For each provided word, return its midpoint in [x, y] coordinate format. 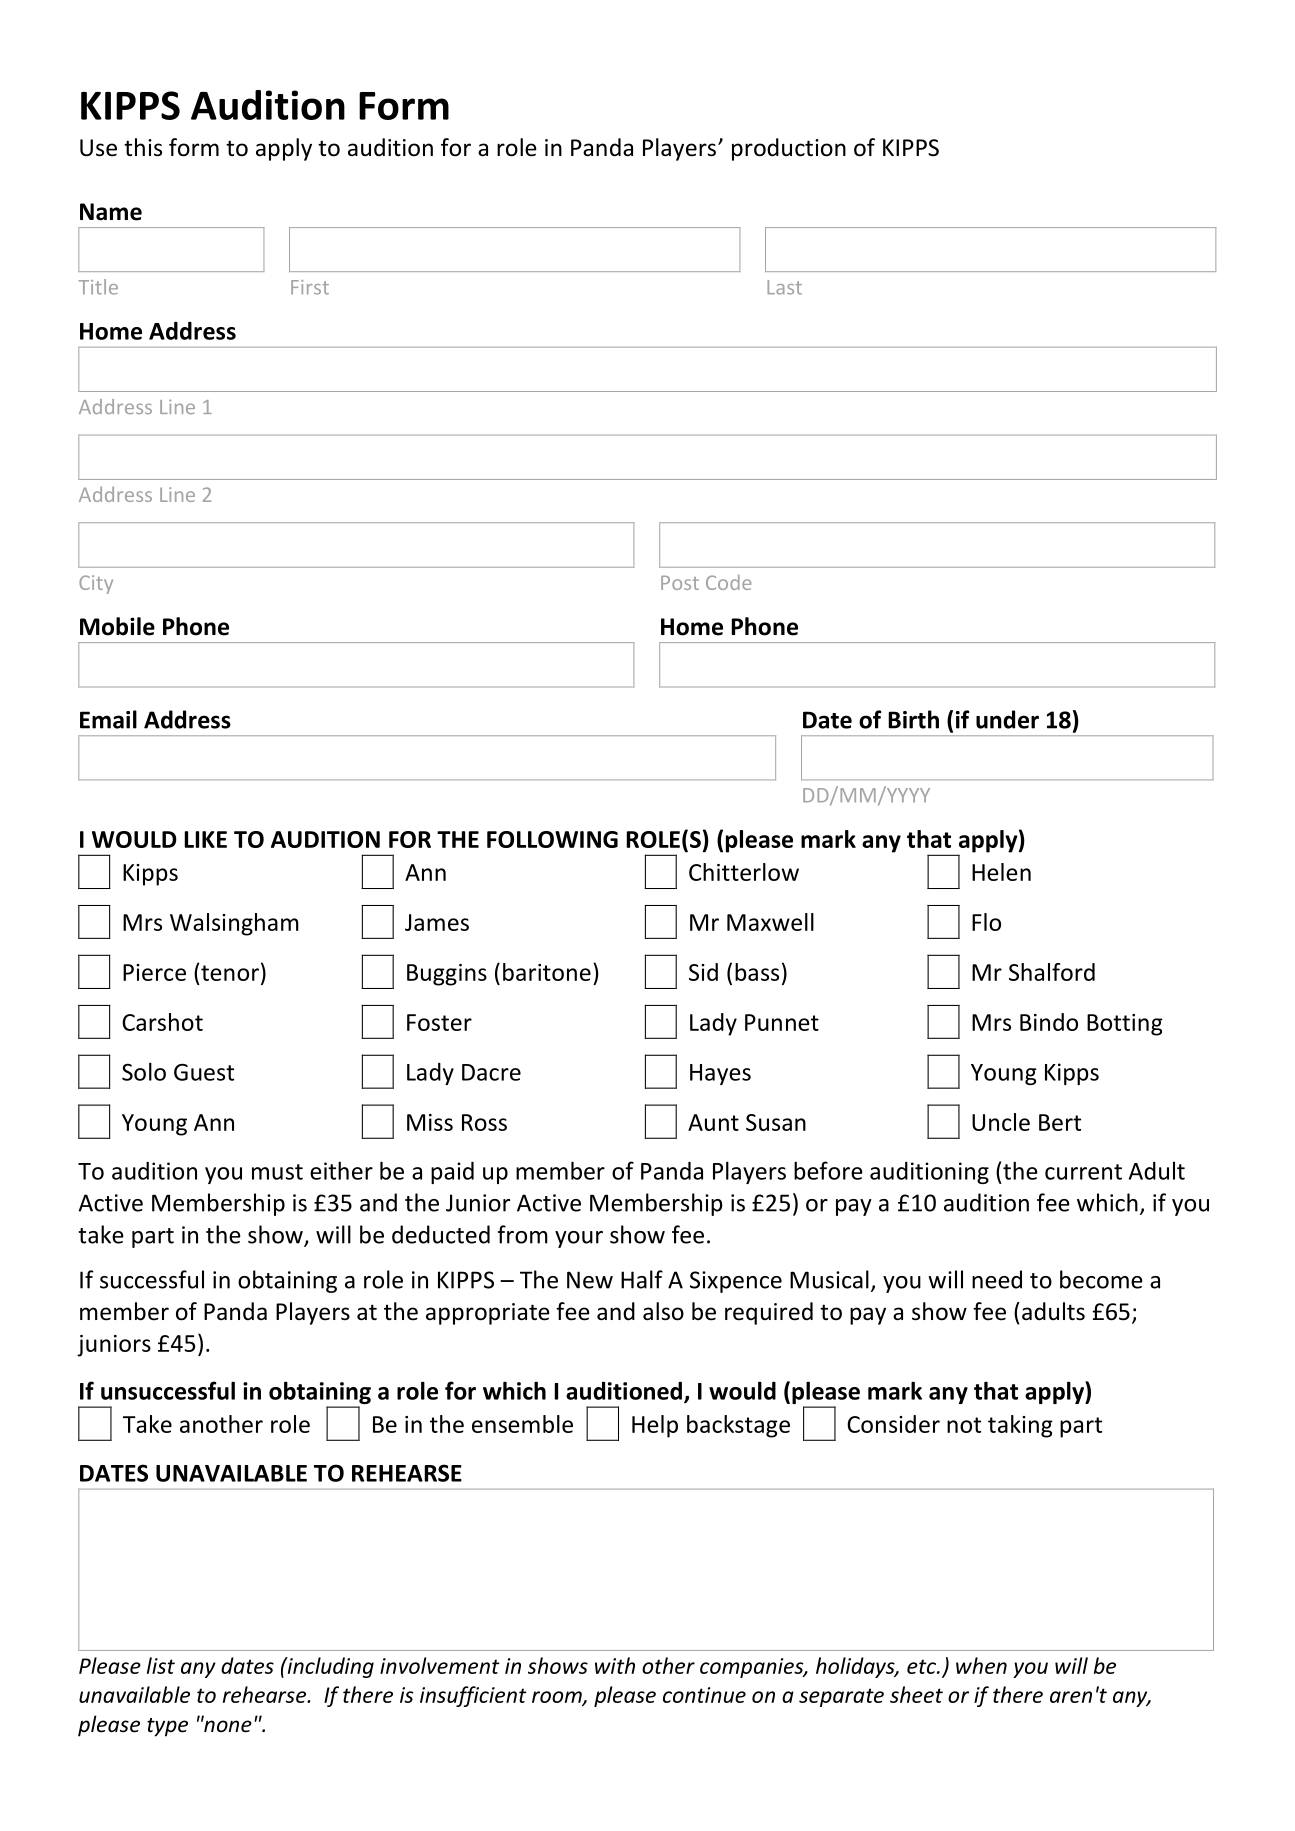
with [615, 1665]
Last [784, 287]
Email [108, 719]
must [277, 1172]
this [143, 147]
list [161, 1665]
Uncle [1001, 1122]
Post [680, 583]
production [789, 149]
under [1007, 719]
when [981, 1665]
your [579, 1239]
